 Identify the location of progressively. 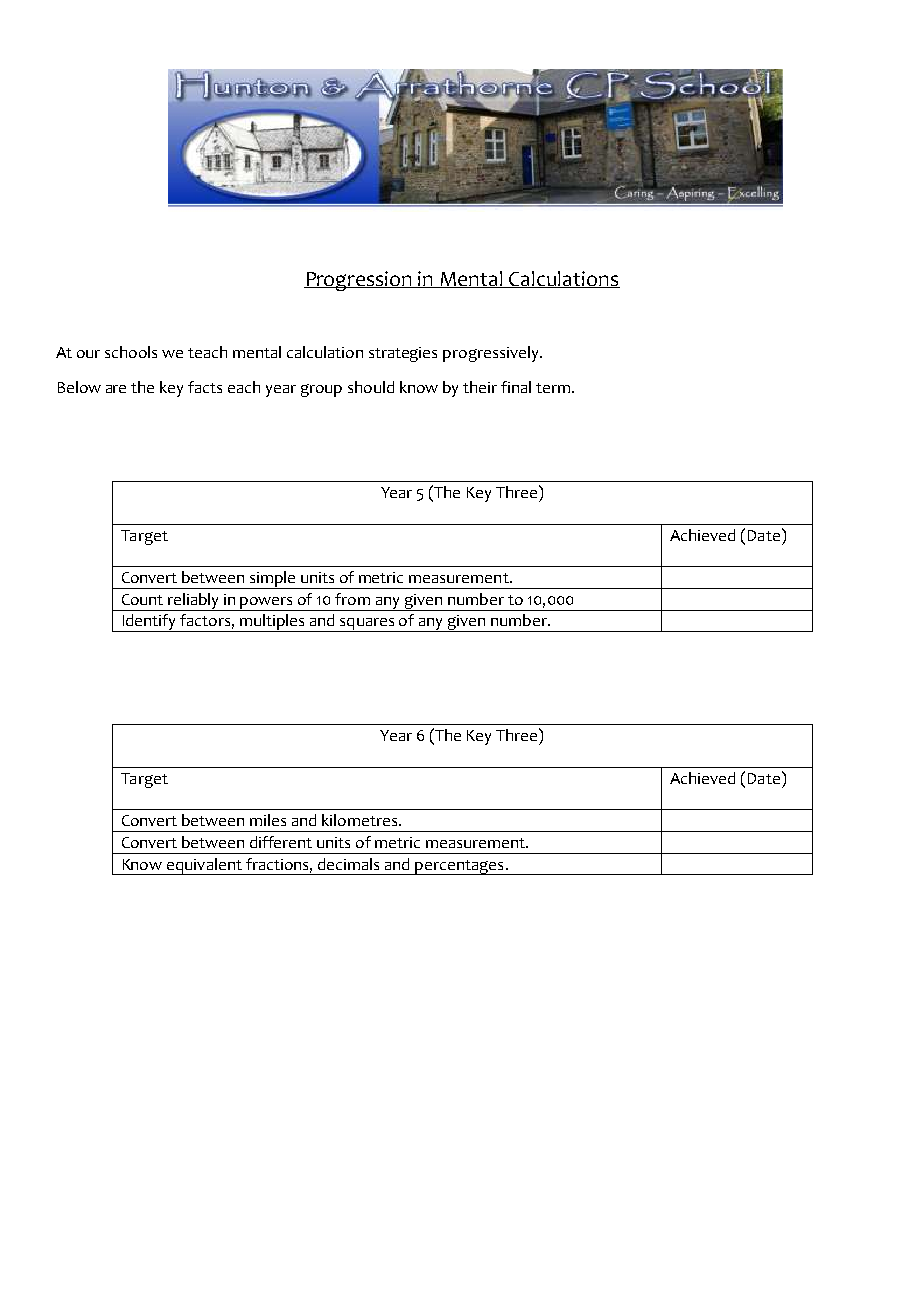
(492, 354).
